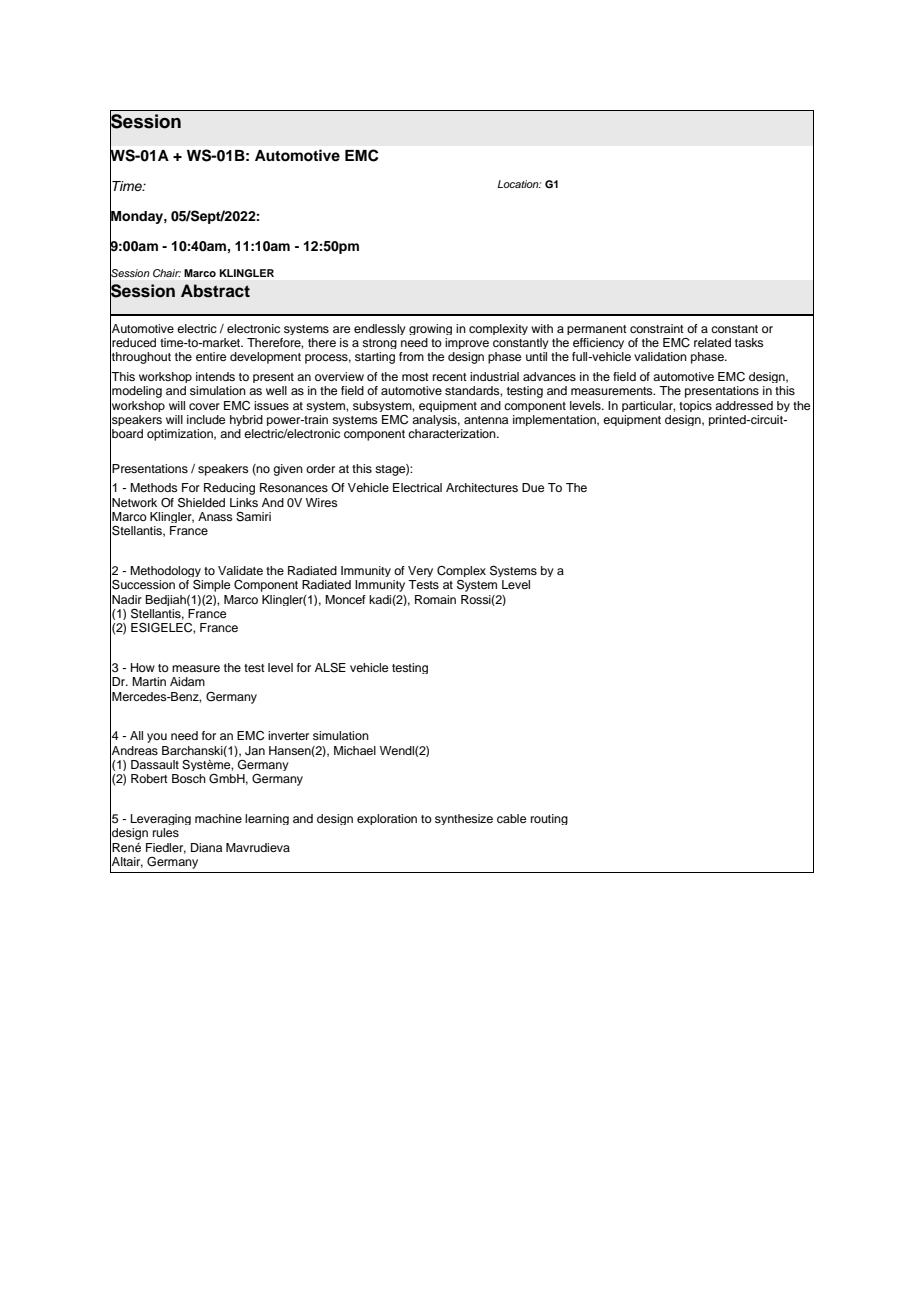  I want to click on machine, so click(218, 818).
